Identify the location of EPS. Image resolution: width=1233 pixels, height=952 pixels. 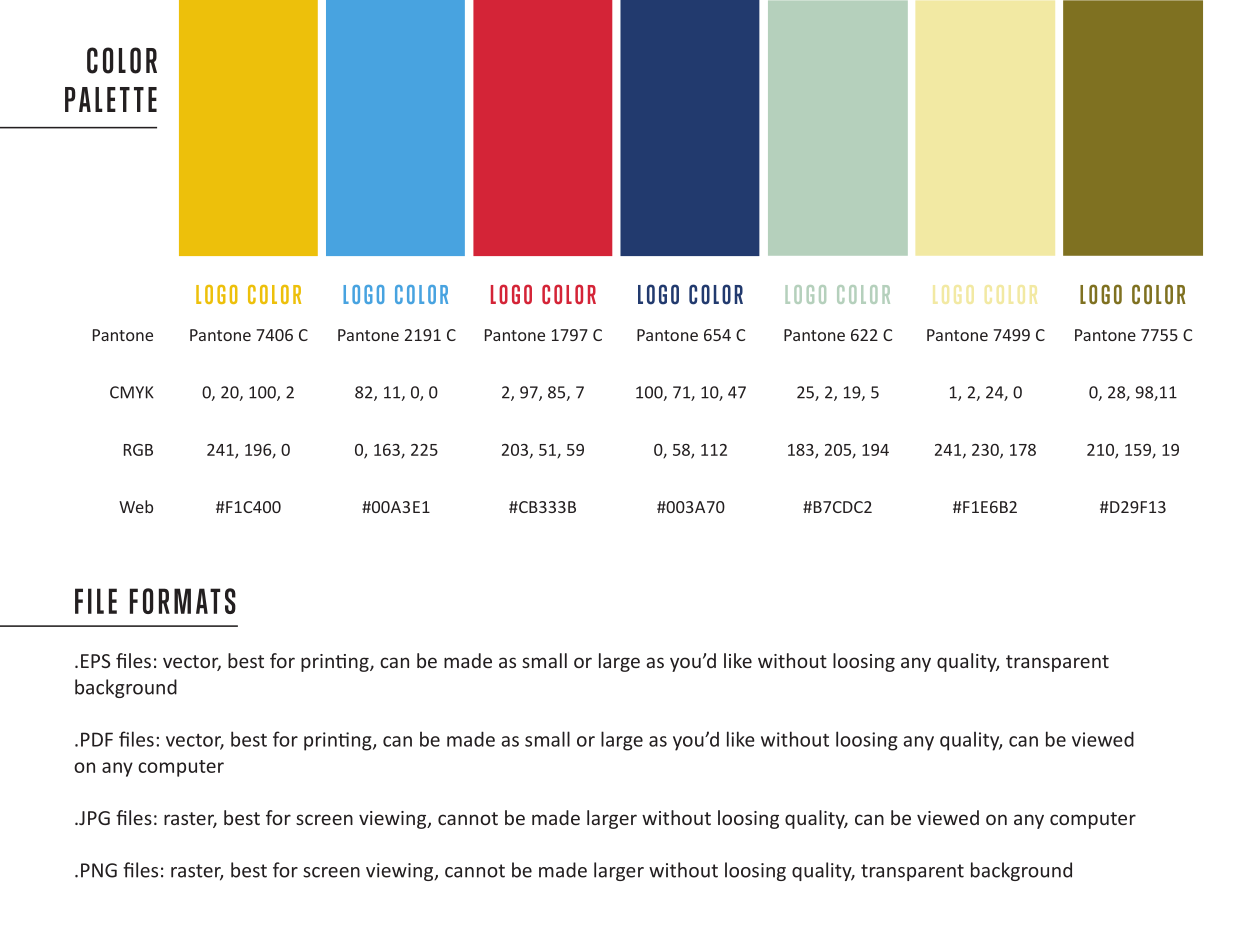
(95, 661).
